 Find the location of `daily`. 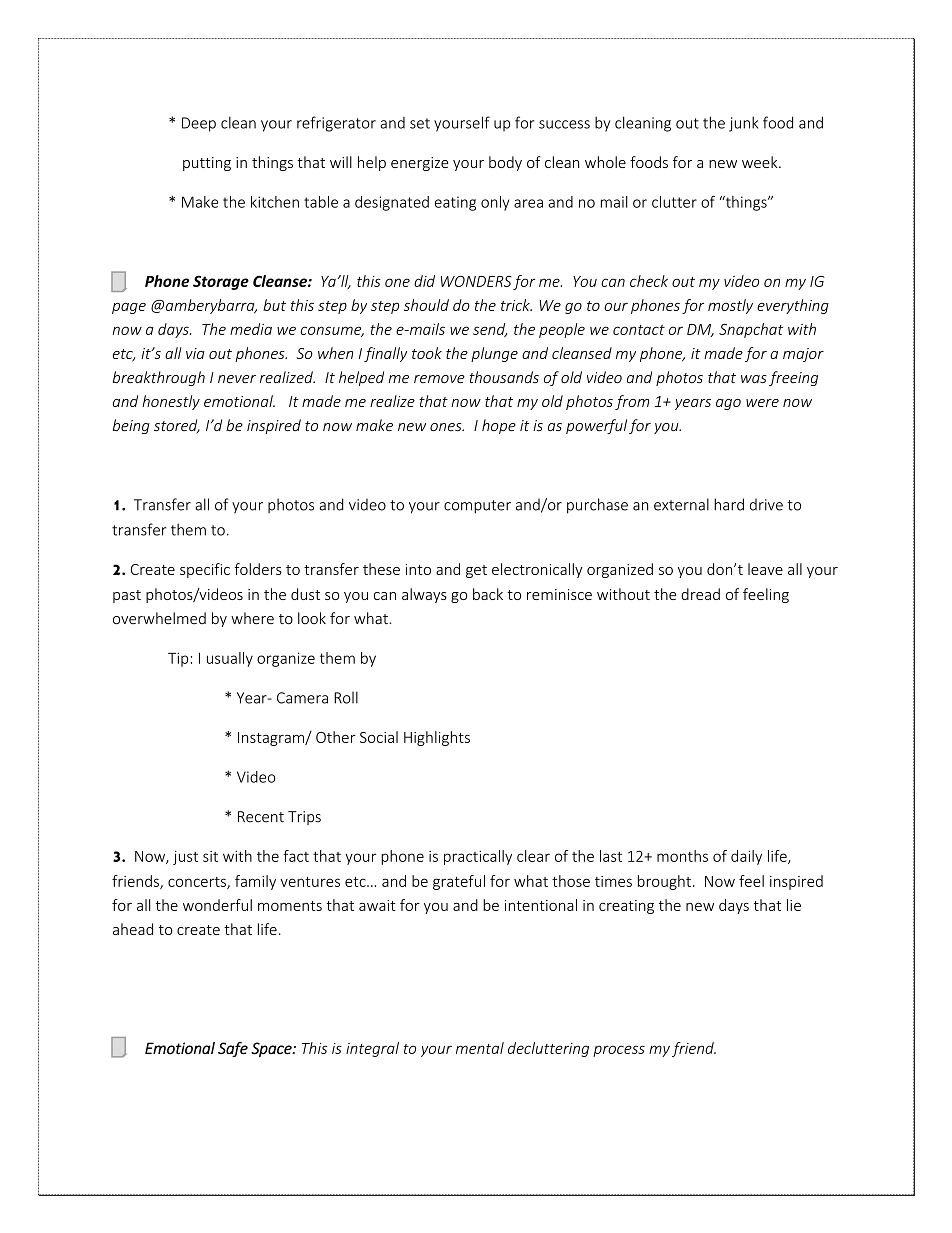

daily is located at coordinates (746, 857).
